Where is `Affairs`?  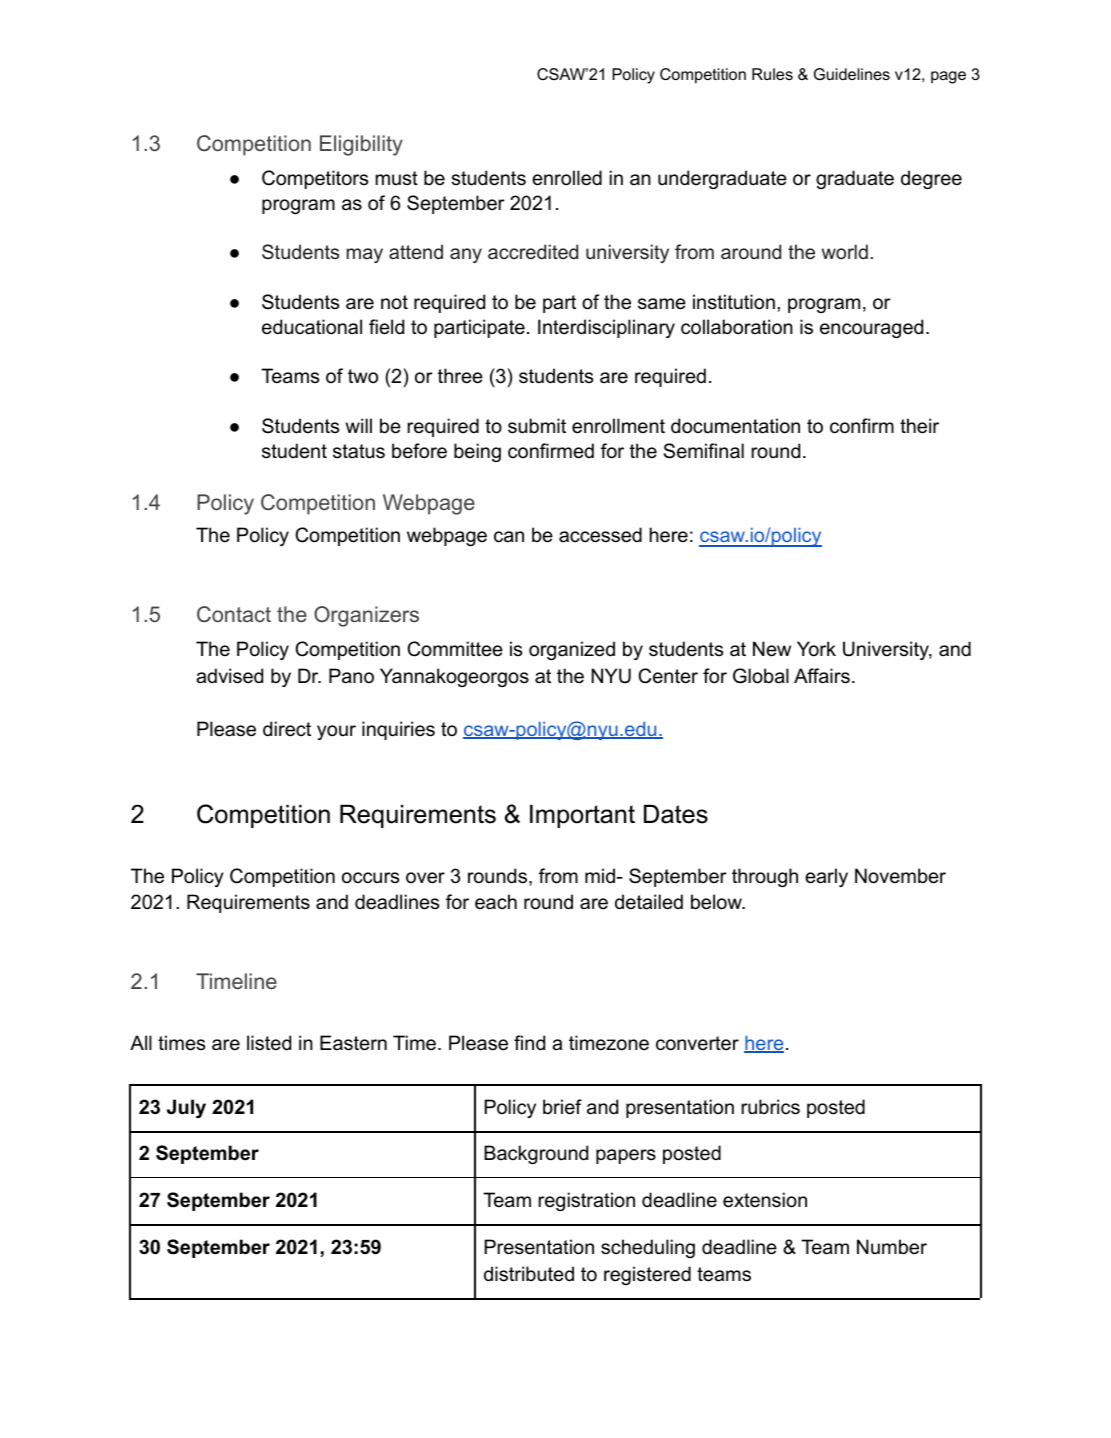
Affairs is located at coordinates (822, 676).
